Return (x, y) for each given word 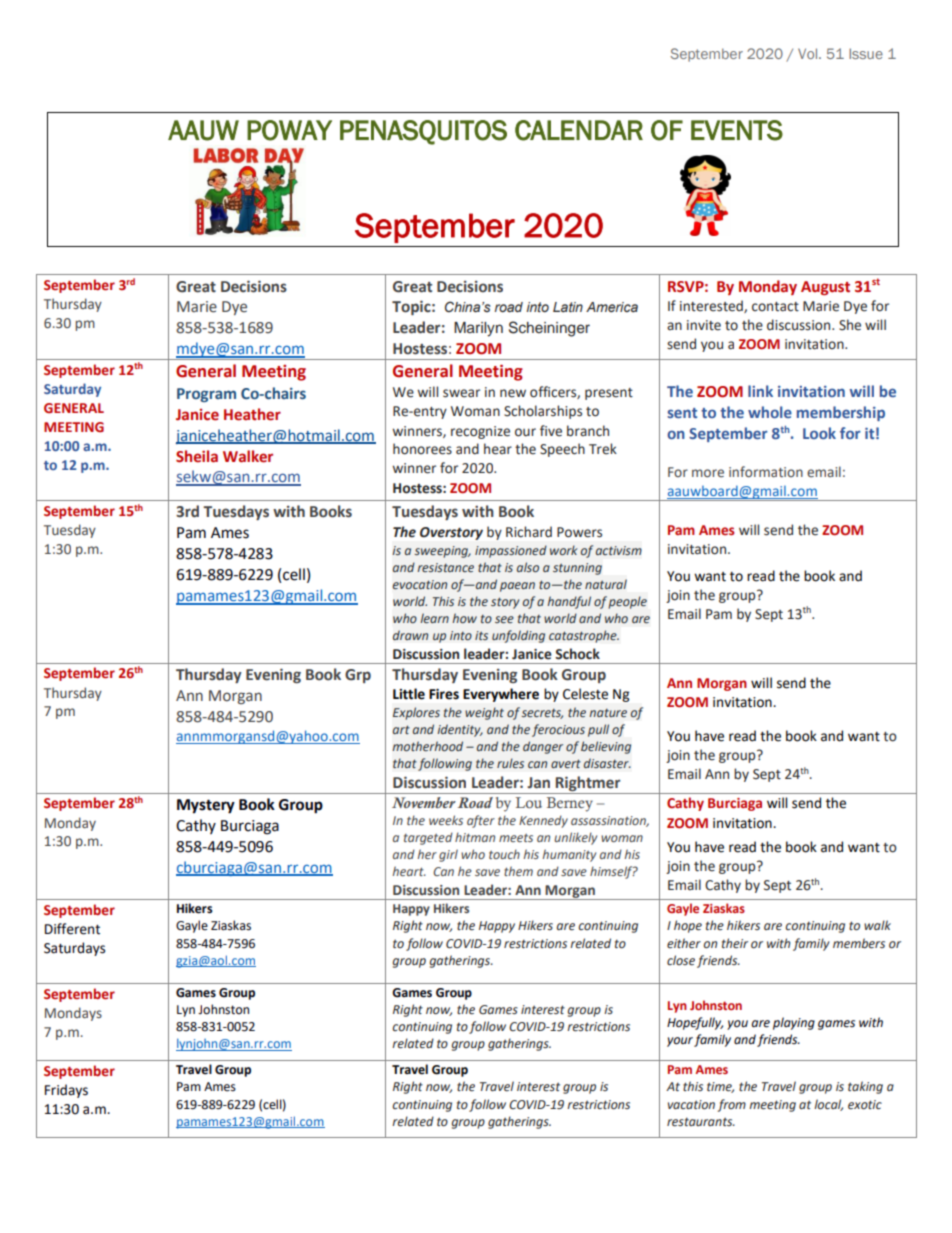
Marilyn (478, 329)
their (735, 943)
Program (206, 395)
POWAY (289, 130)
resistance (445, 567)
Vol (809, 53)
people (627, 602)
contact (775, 307)
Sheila (197, 456)
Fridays (66, 1091)
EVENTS (737, 130)
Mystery (206, 806)
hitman (475, 837)
